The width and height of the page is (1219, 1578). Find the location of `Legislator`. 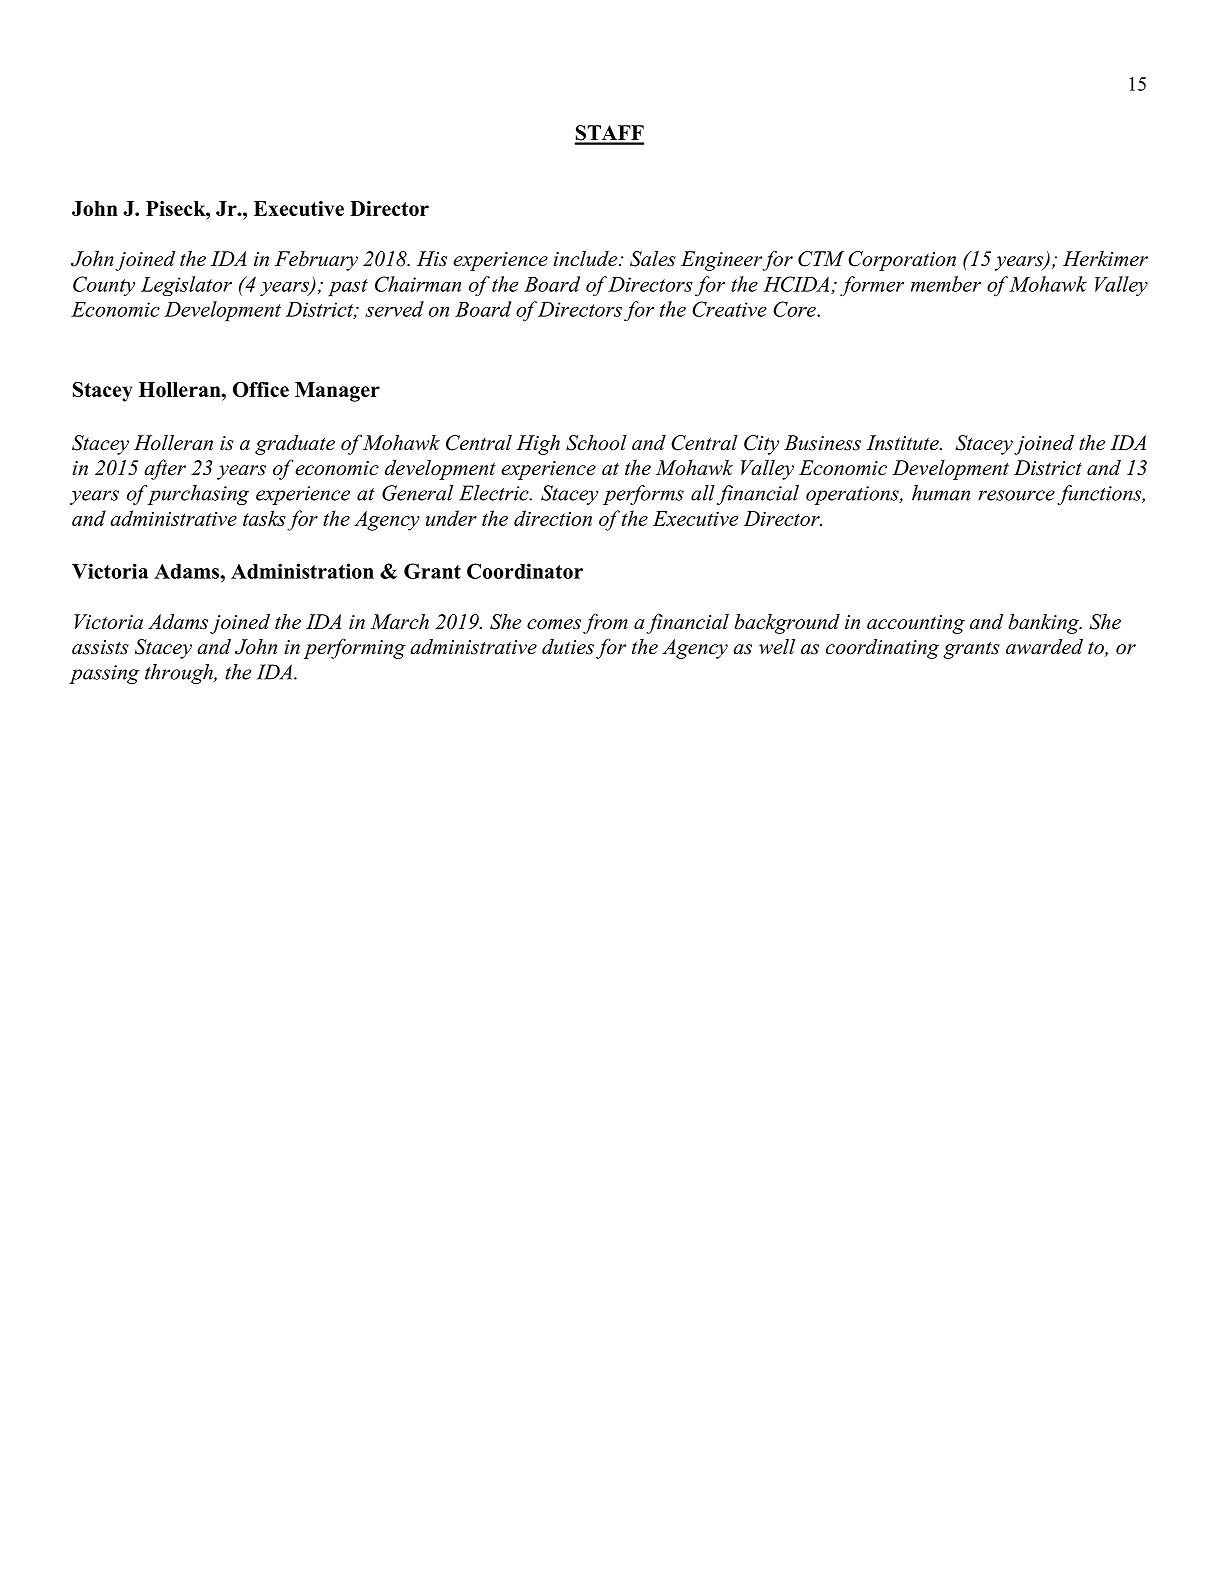

Legislator is located at coordinates (186, 286).
